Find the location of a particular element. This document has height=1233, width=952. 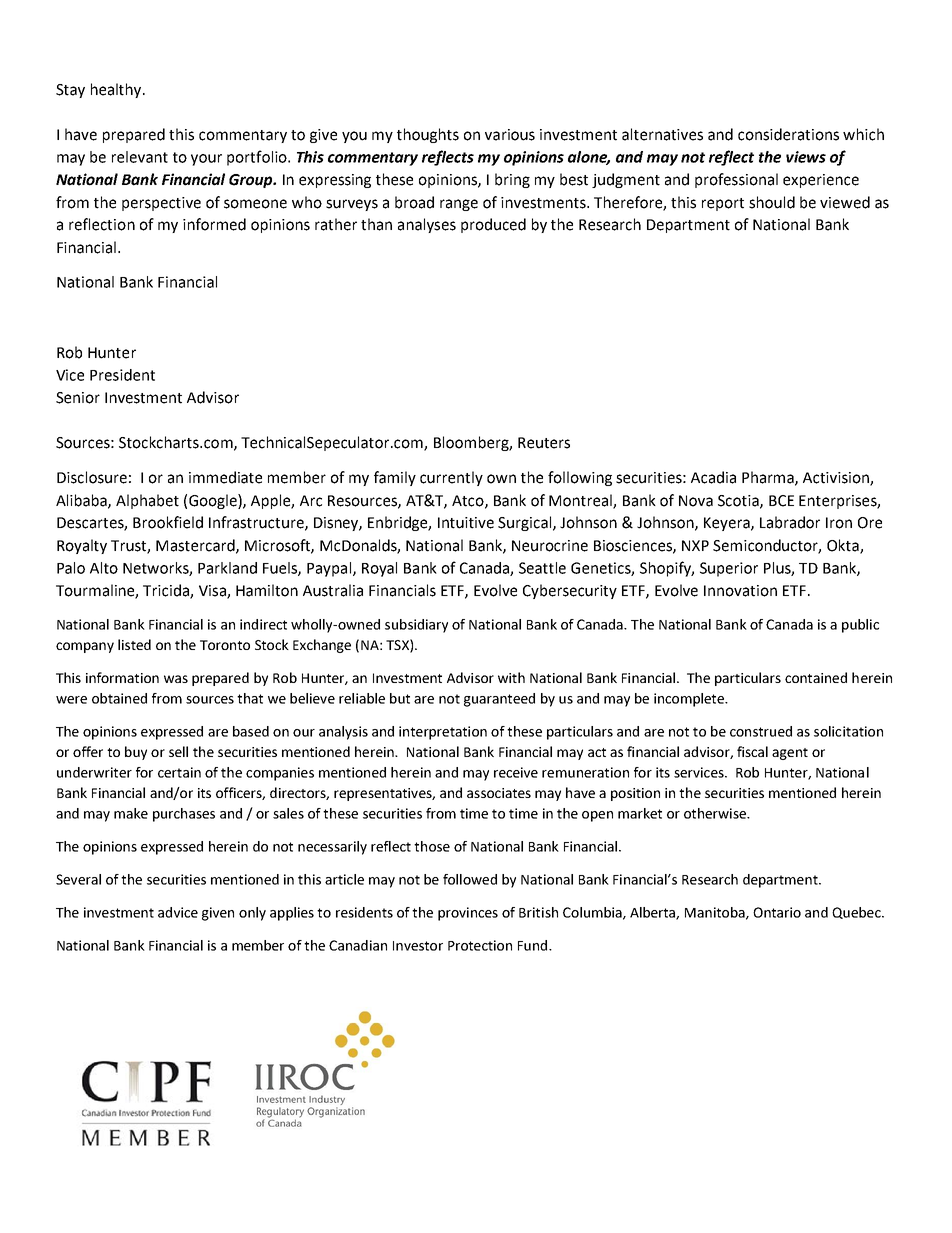

only is located at coordinates (252, 914).
